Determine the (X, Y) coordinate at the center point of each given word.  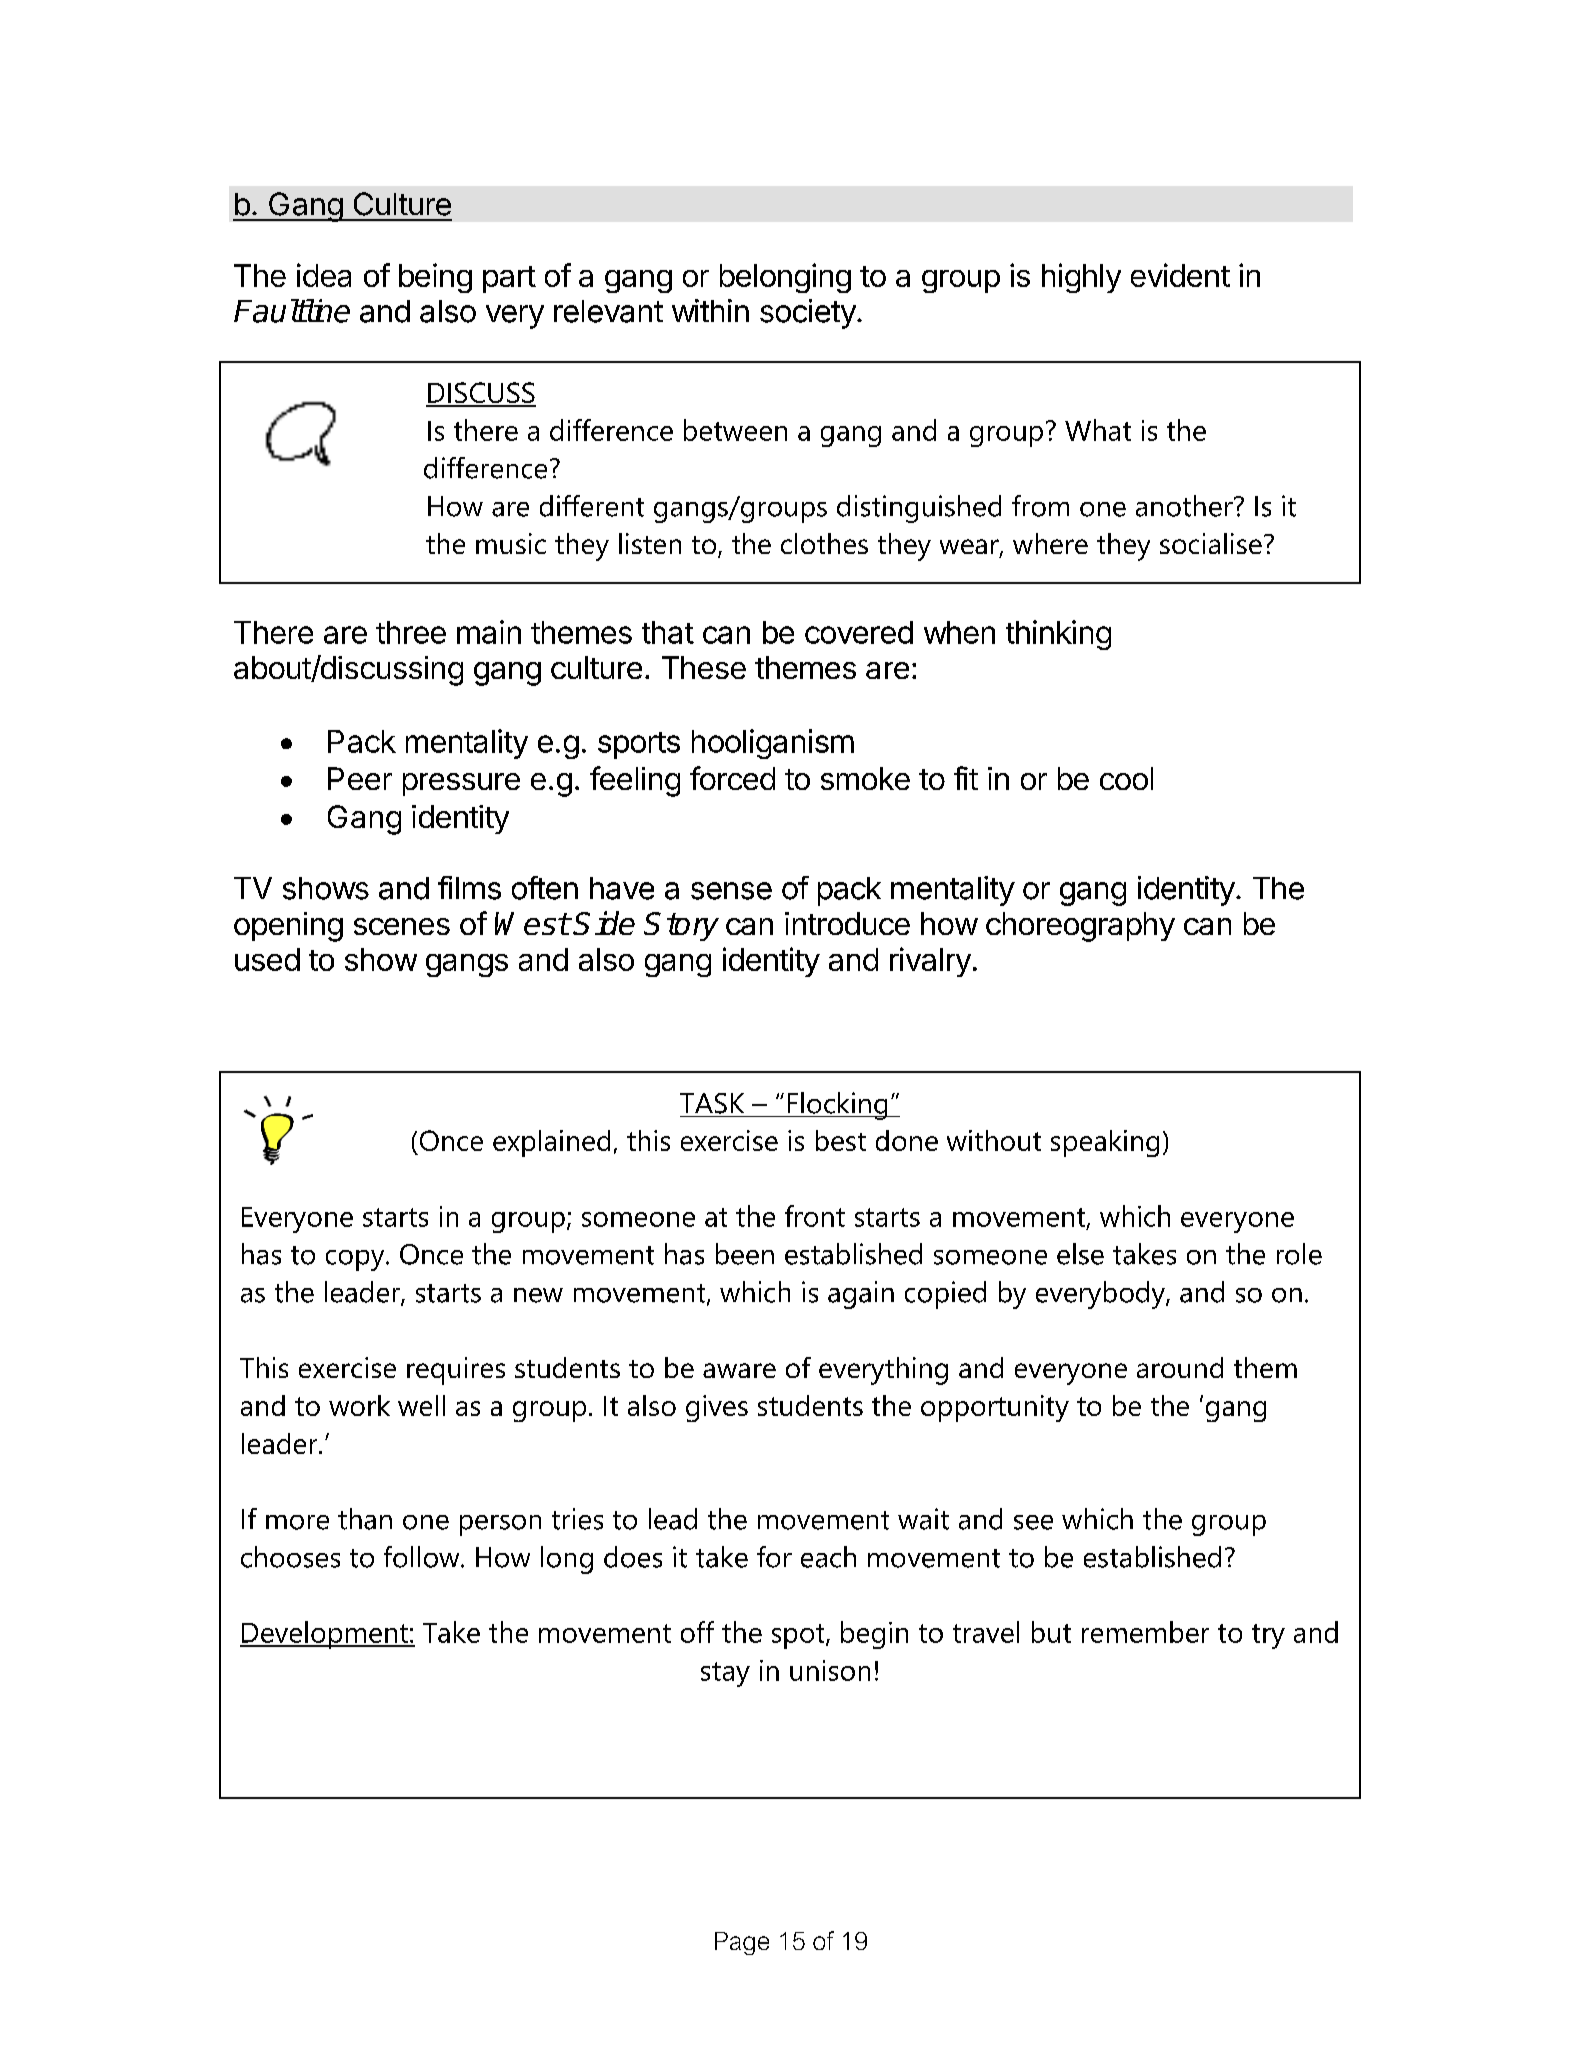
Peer (360, 778)
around (1180, 1367)
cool (1126, 778)
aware (739, 1370)
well (421, 1405)
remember (1145, 1632)
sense (731, 891)
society (808, 314)
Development (325, 1635)
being (435, 278)
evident (1180, 275)
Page (742, 1943)
